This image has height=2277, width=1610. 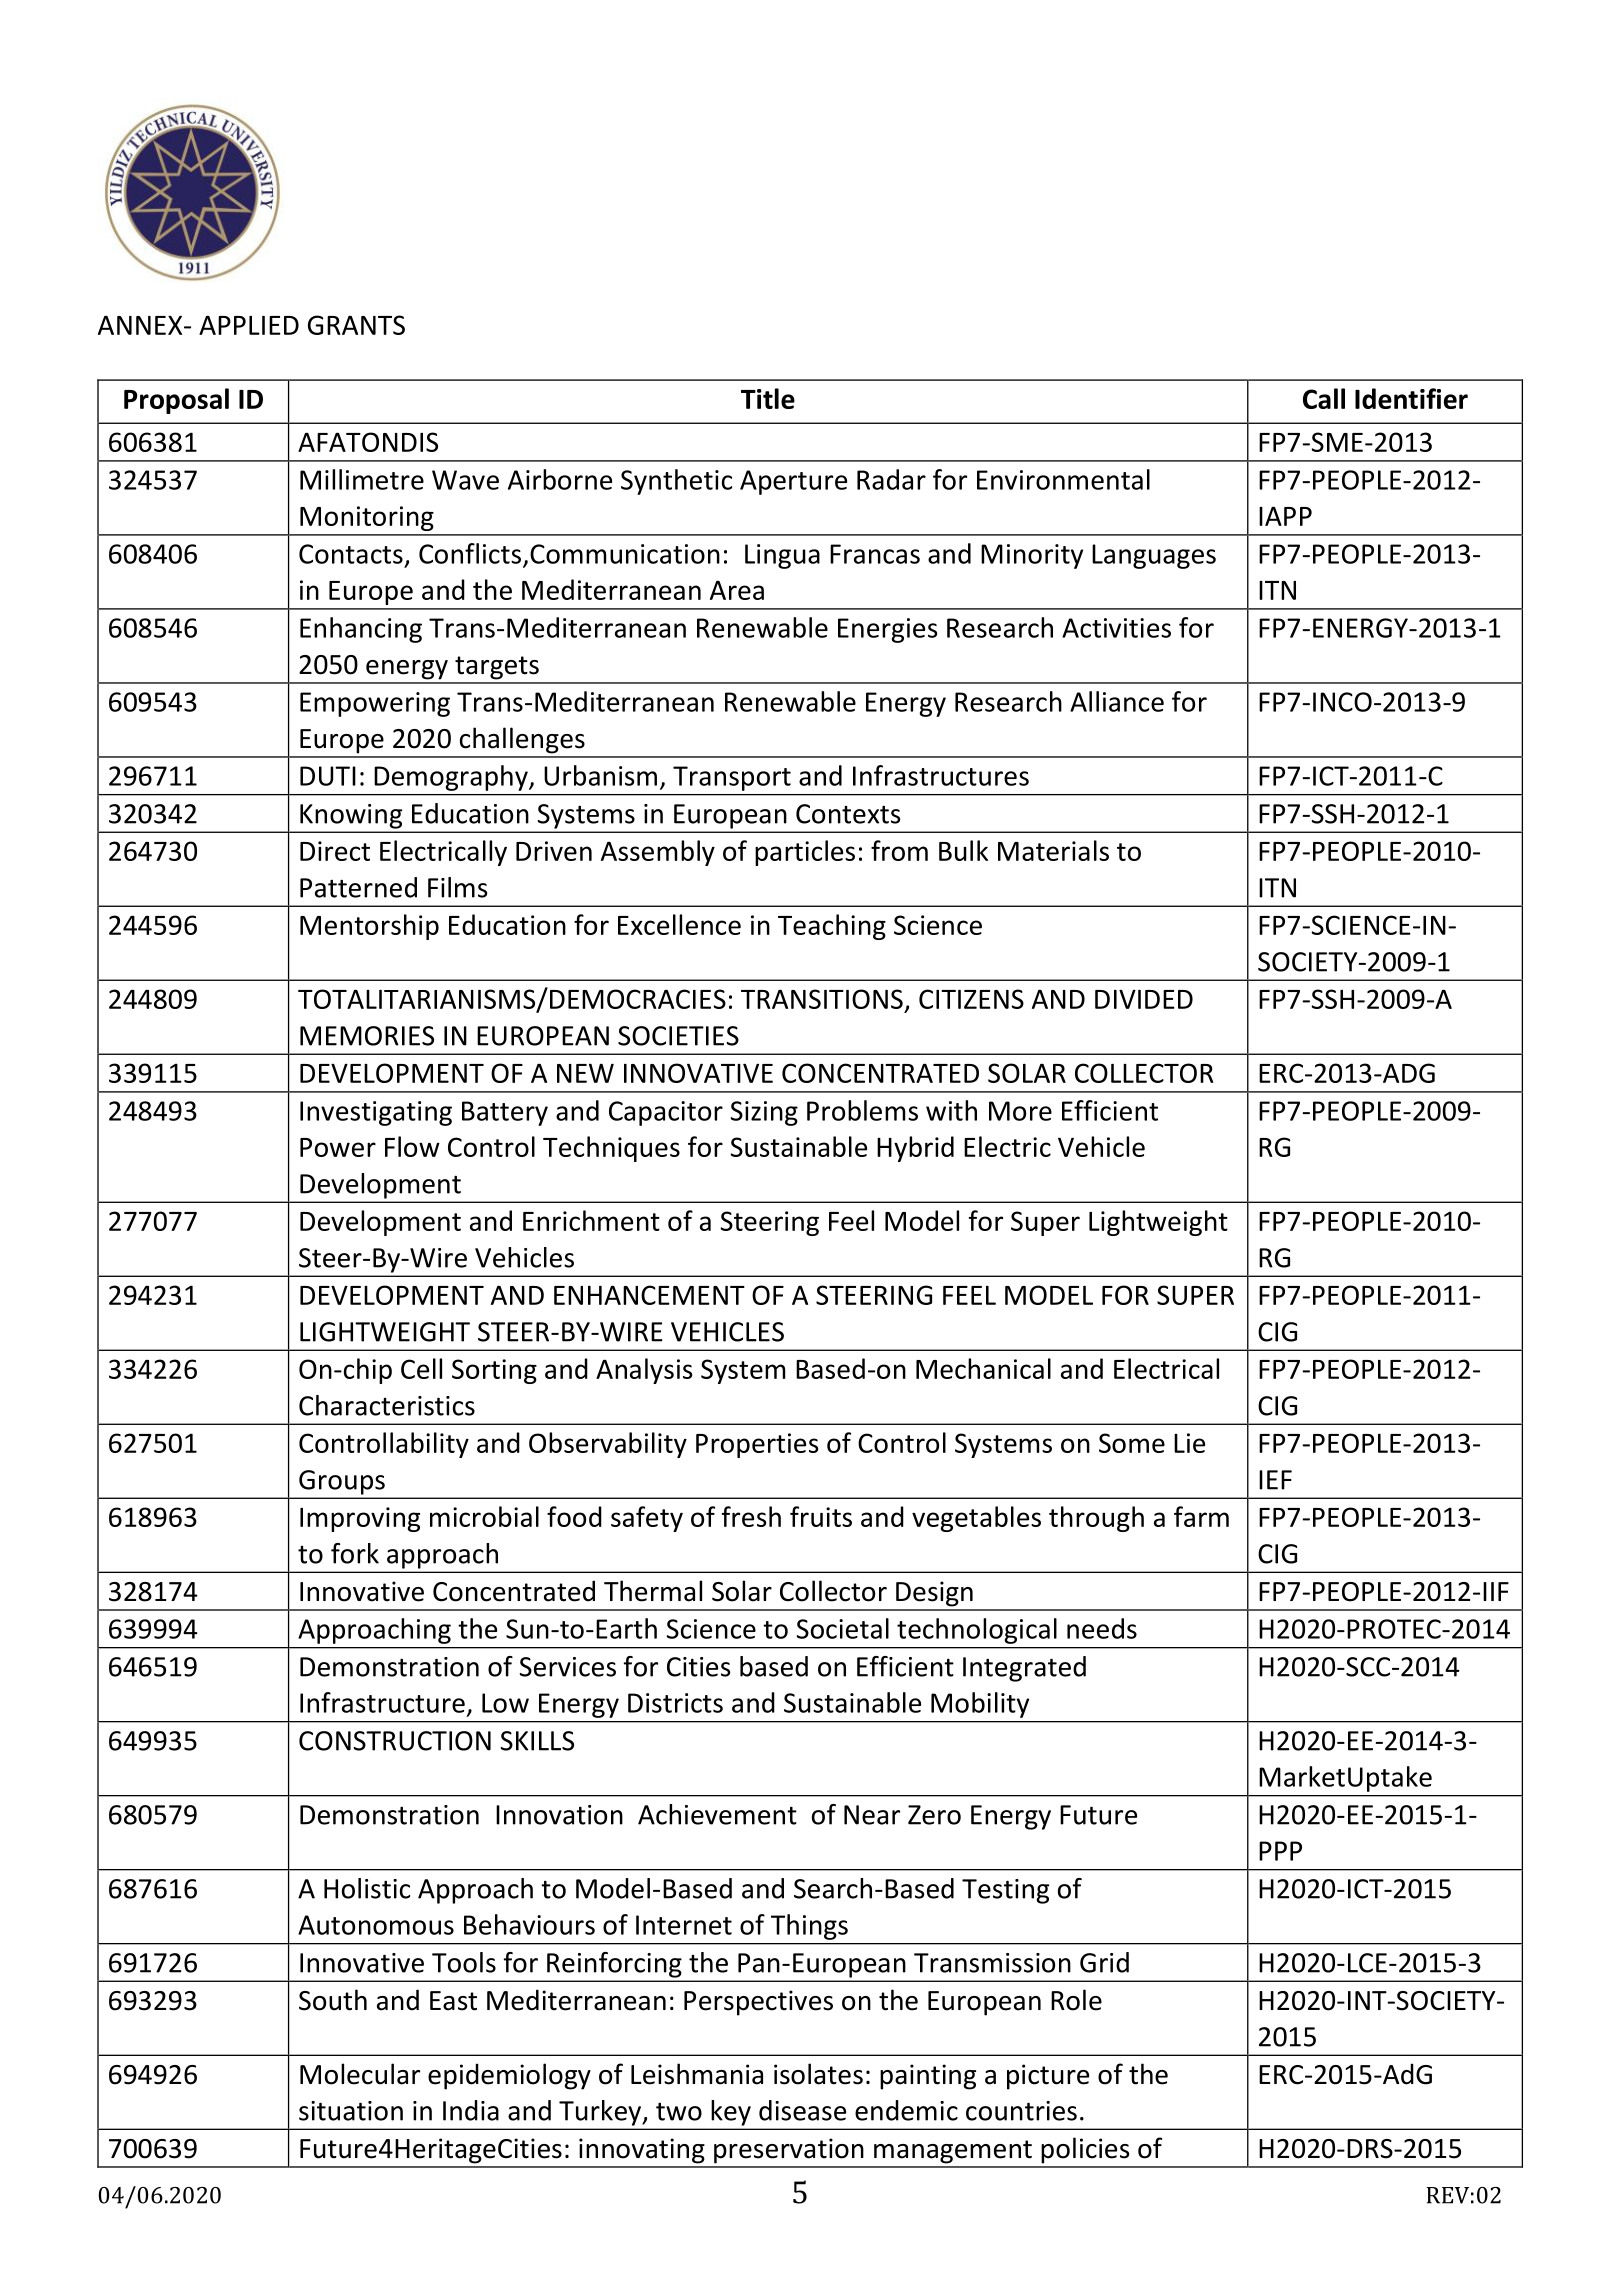 What do you see at coordinates (360, 2074) in the image?
I see `Molecular` at bounding box center [360, 2074].
